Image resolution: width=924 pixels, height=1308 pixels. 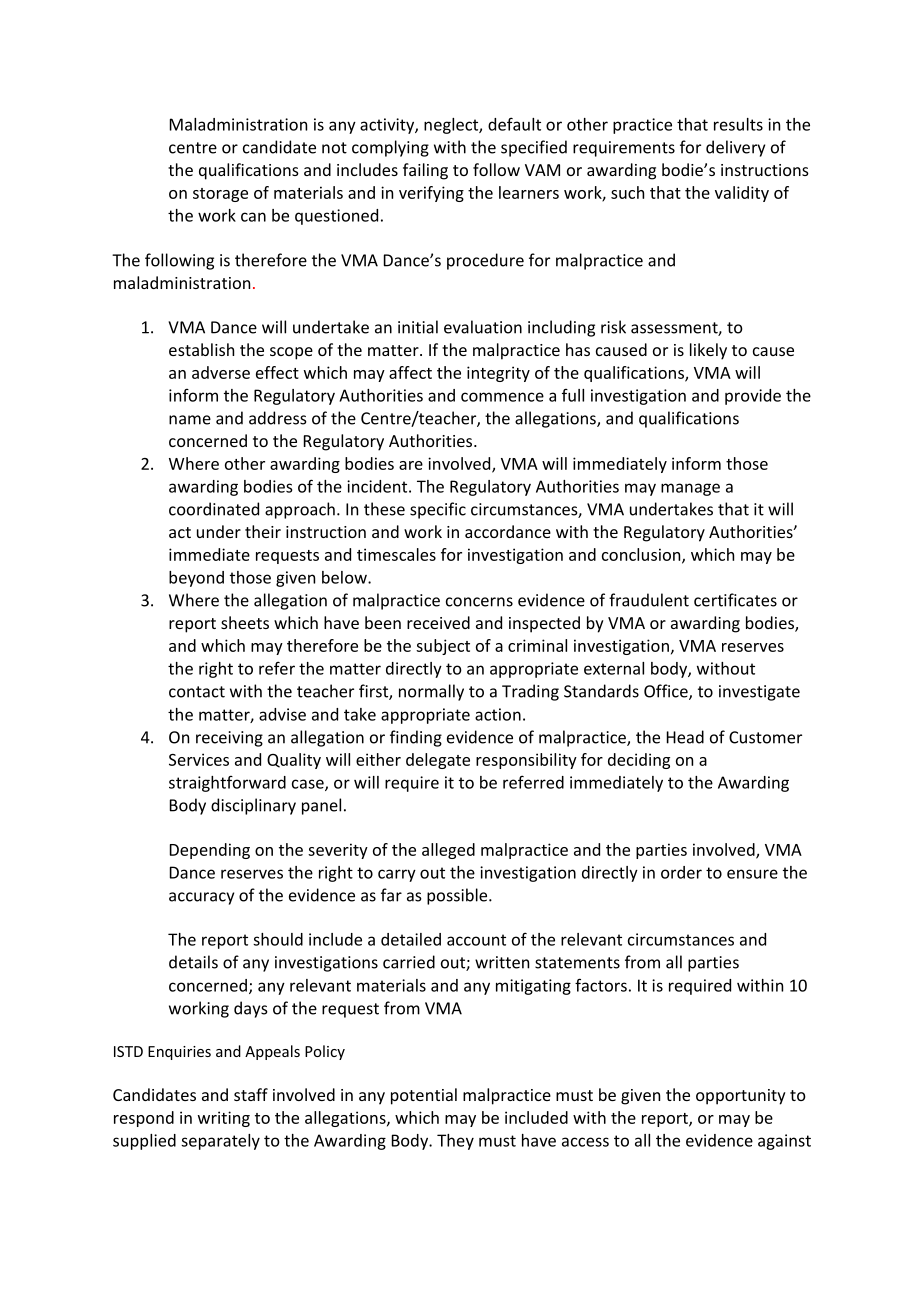 What do you see at coordinates (220, 195) in the image?
I see `storage` at bounding box center [220, 195].
